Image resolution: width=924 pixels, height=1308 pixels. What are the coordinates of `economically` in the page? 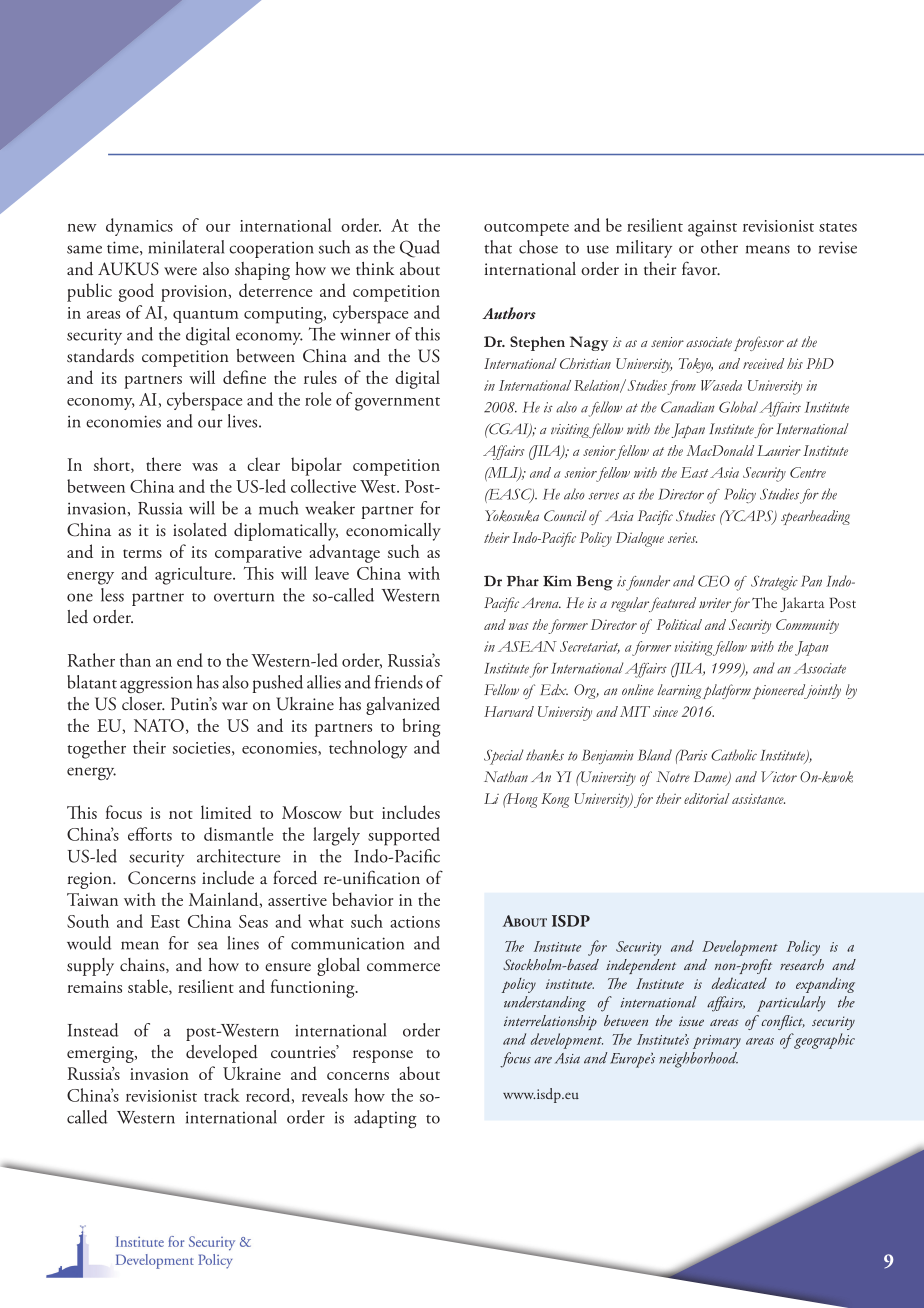 It's located at (393, 532).
